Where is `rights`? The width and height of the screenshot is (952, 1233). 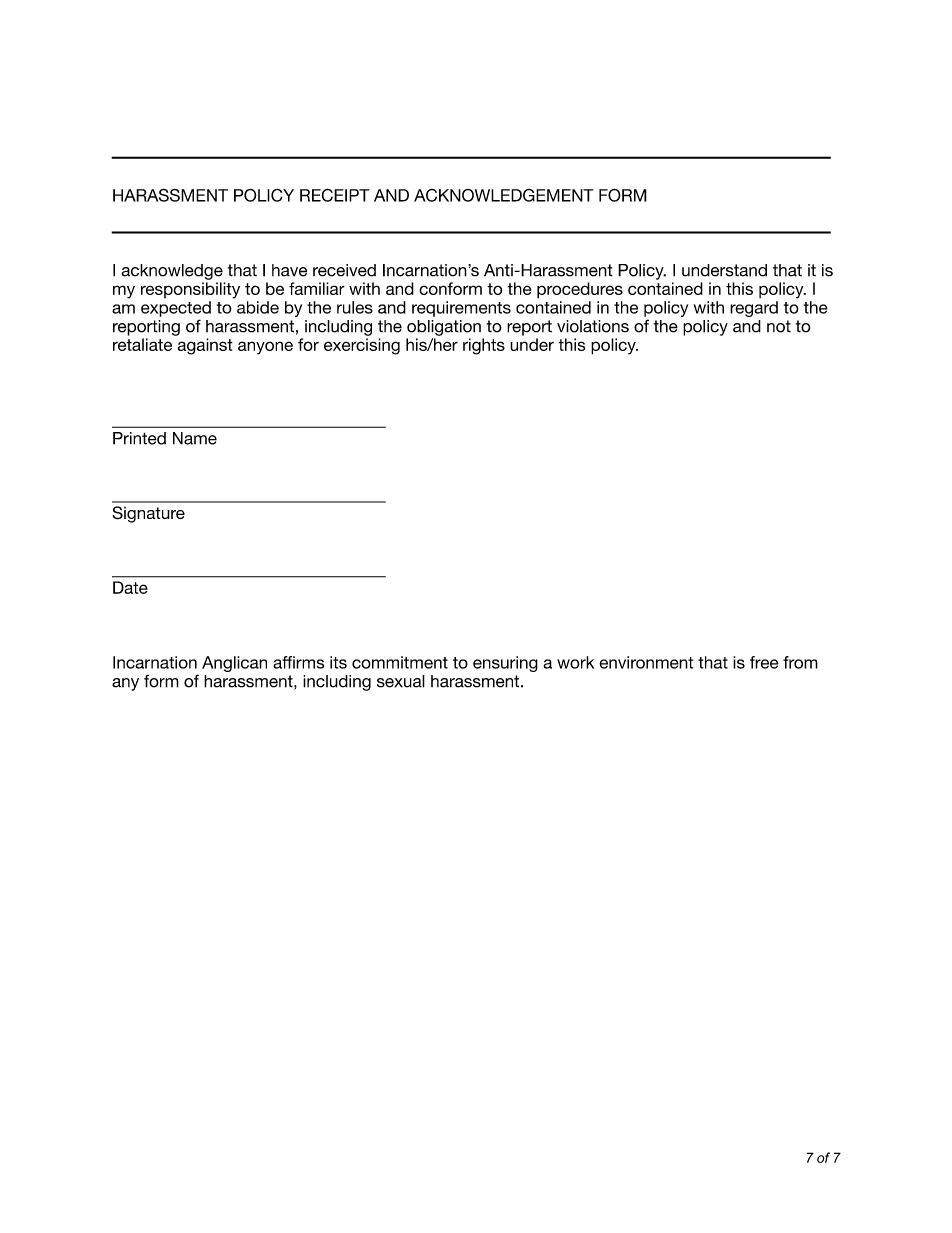 rights is located at coordinates (484, 346).
